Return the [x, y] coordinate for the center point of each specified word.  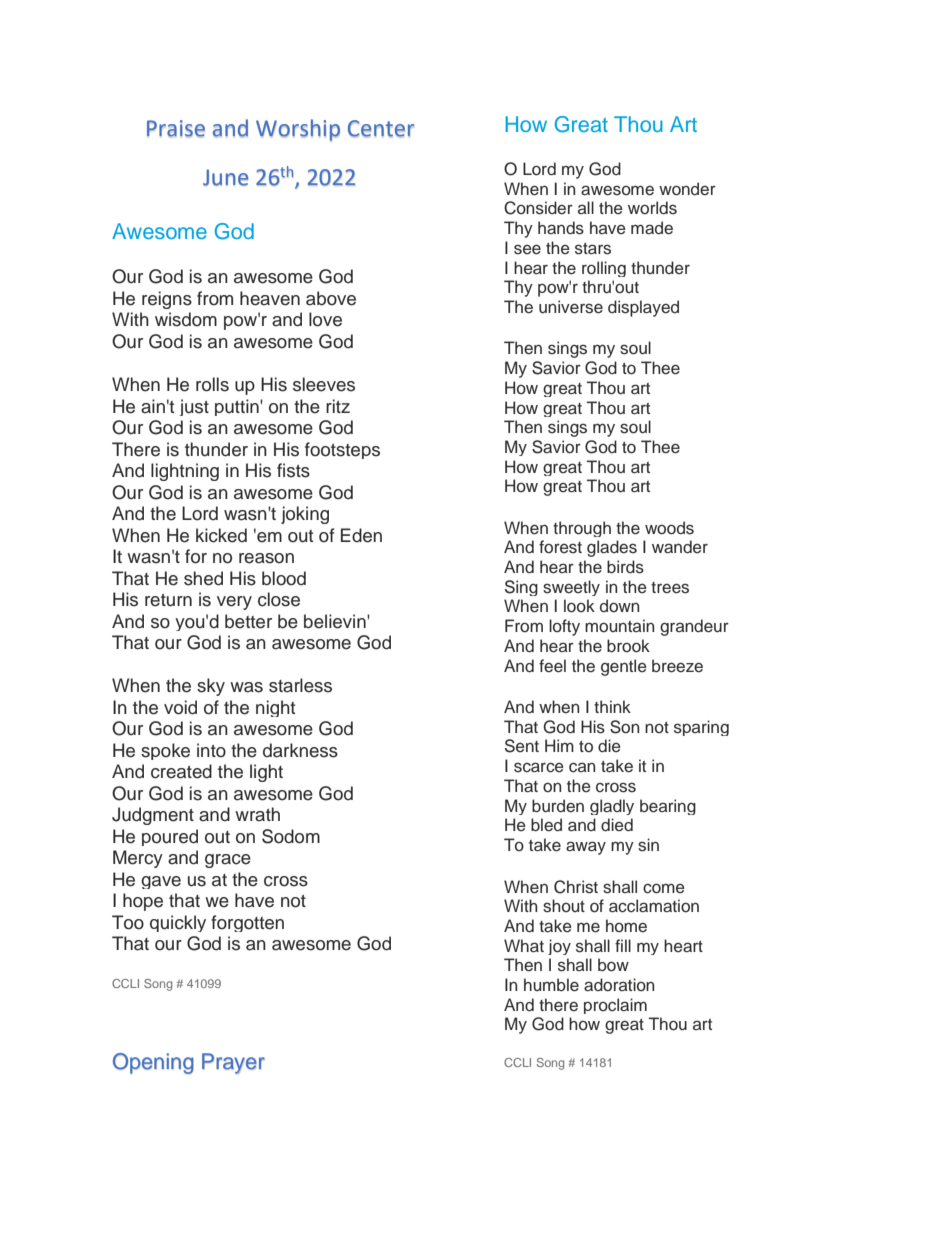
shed [203, 578]
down [619, 605]
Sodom [291, 836]
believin [336, 621]
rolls [212, 384]
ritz [338, 406]
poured [170, 837]
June [226, 177]
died [617, 825]
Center [381, 128]
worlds [652, 208]
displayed [643, 308]
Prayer [233, 1063]
